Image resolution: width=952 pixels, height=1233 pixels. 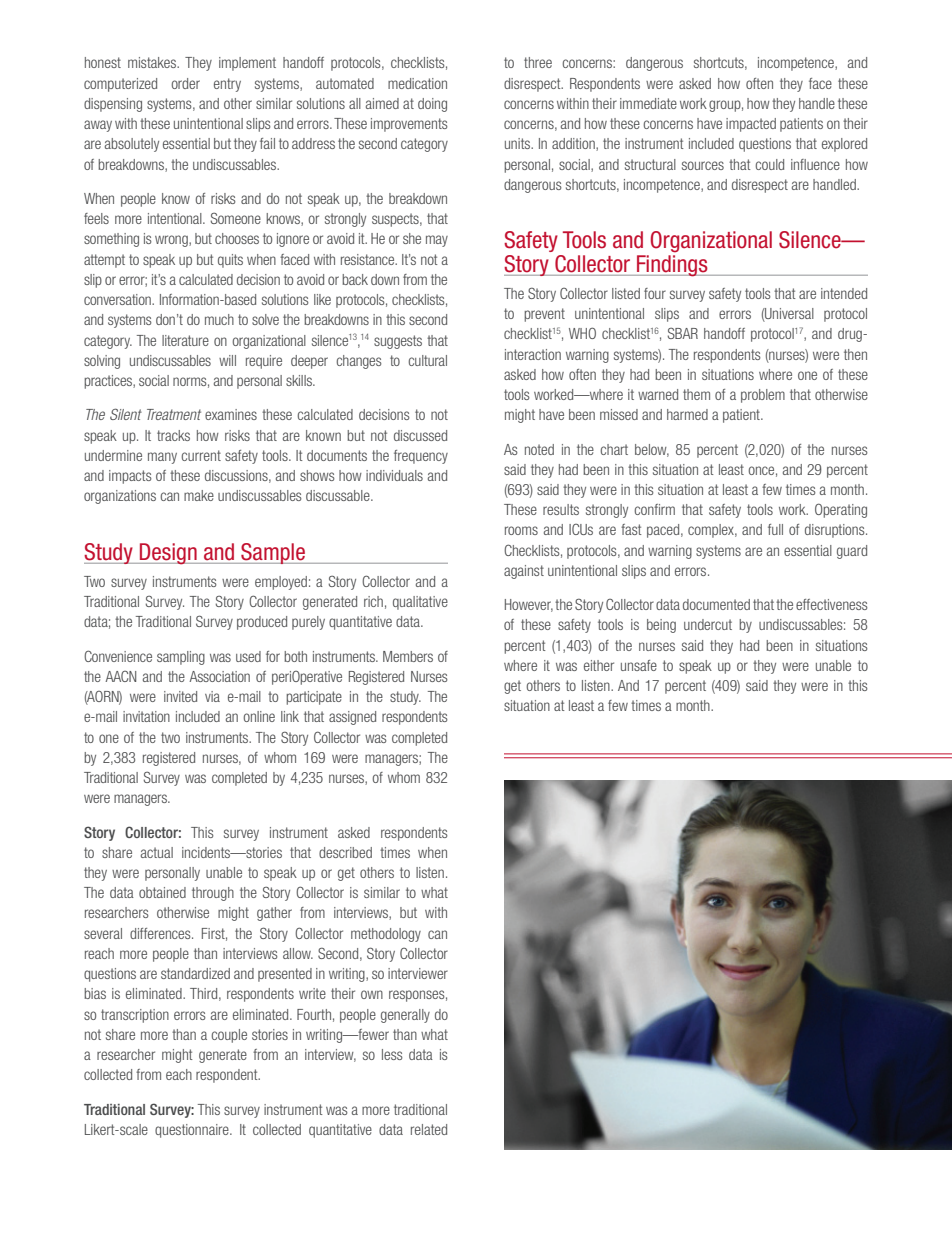 I want to click on related, so click(x=429, y=1129).
